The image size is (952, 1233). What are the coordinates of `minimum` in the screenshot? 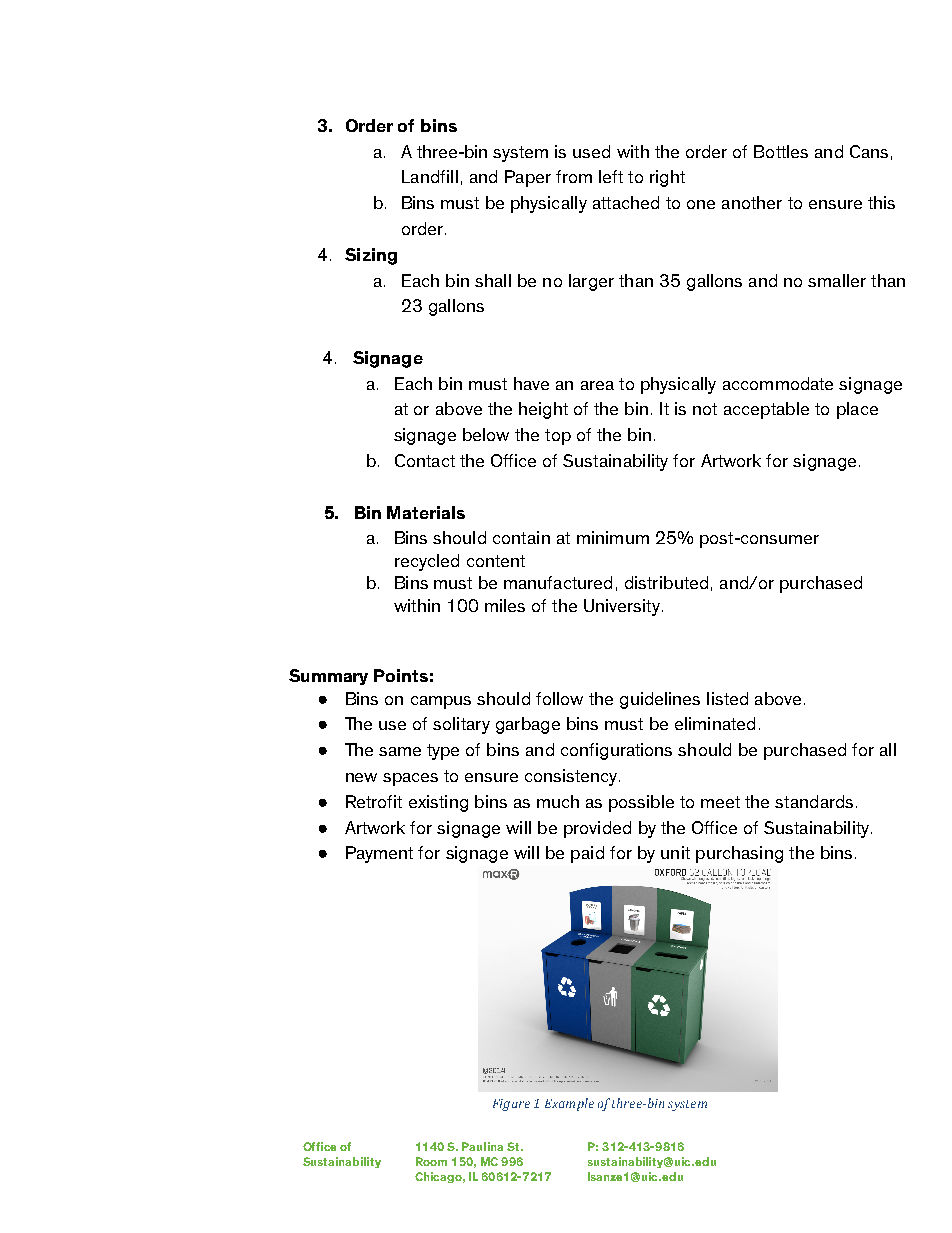 It's located at (613, 537).
